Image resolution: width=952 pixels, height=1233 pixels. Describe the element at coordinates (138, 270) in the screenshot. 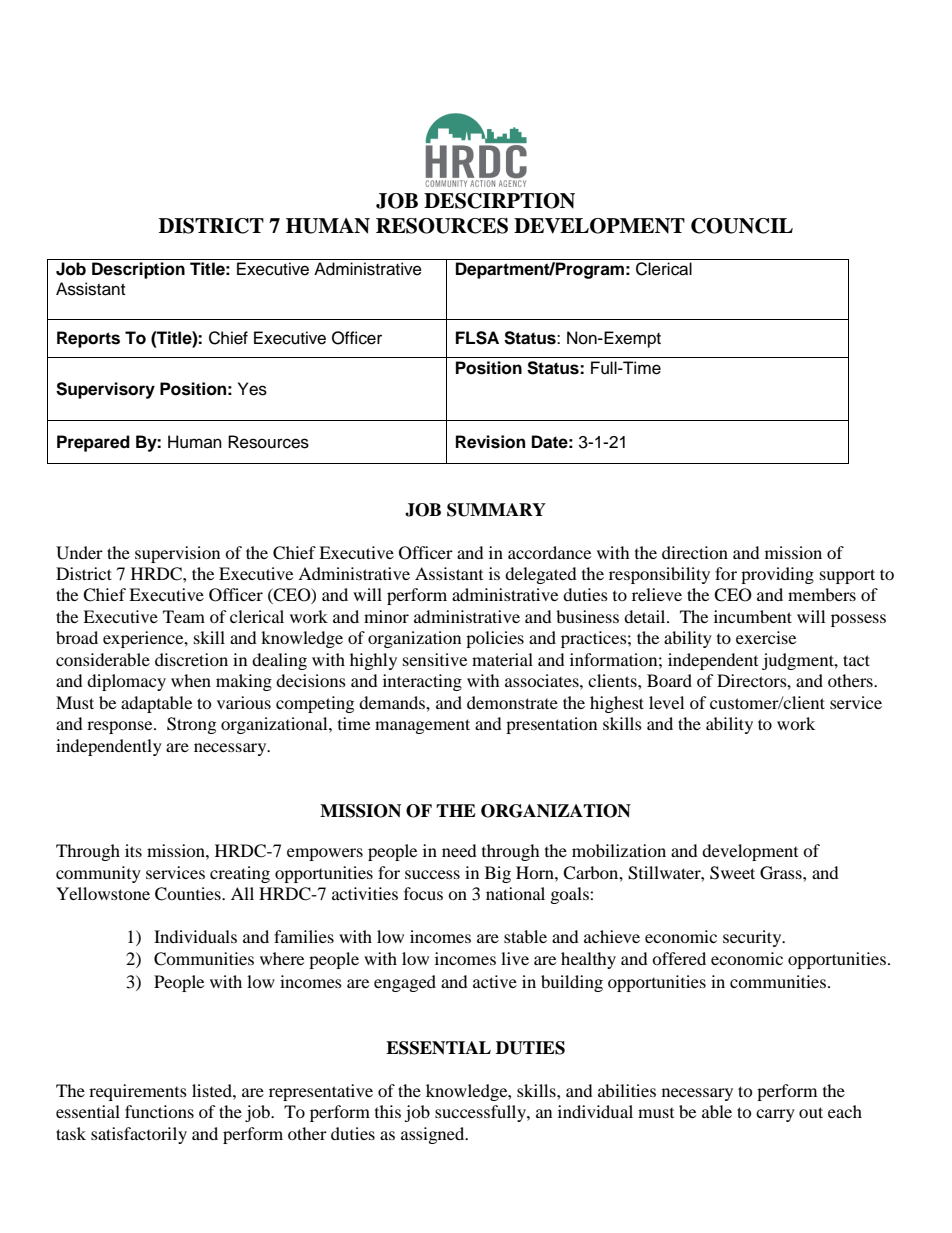

I see `Description` at that location.
